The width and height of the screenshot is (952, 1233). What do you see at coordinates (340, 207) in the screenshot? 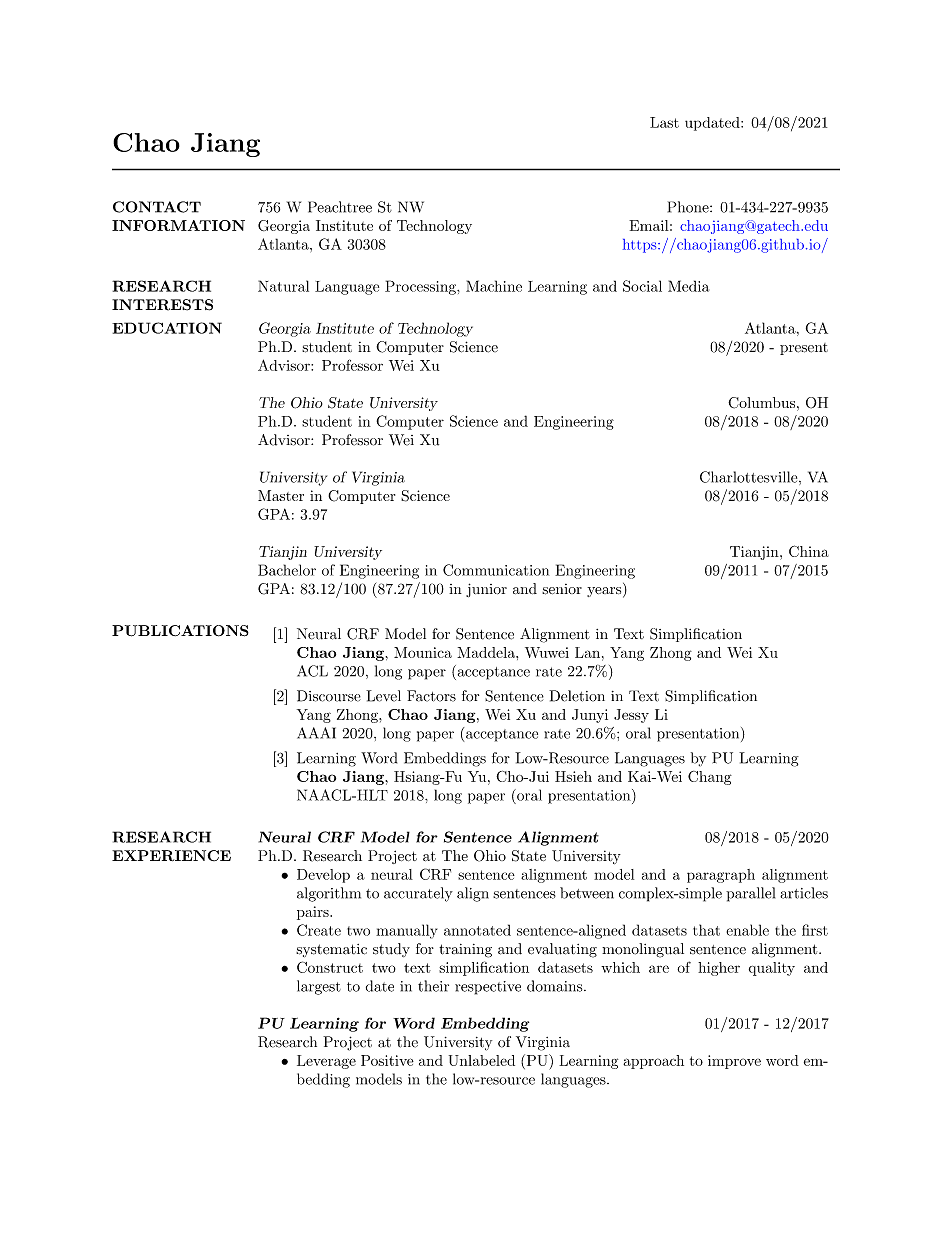
I see `Peachtree` at bounding box center [340, 207].
